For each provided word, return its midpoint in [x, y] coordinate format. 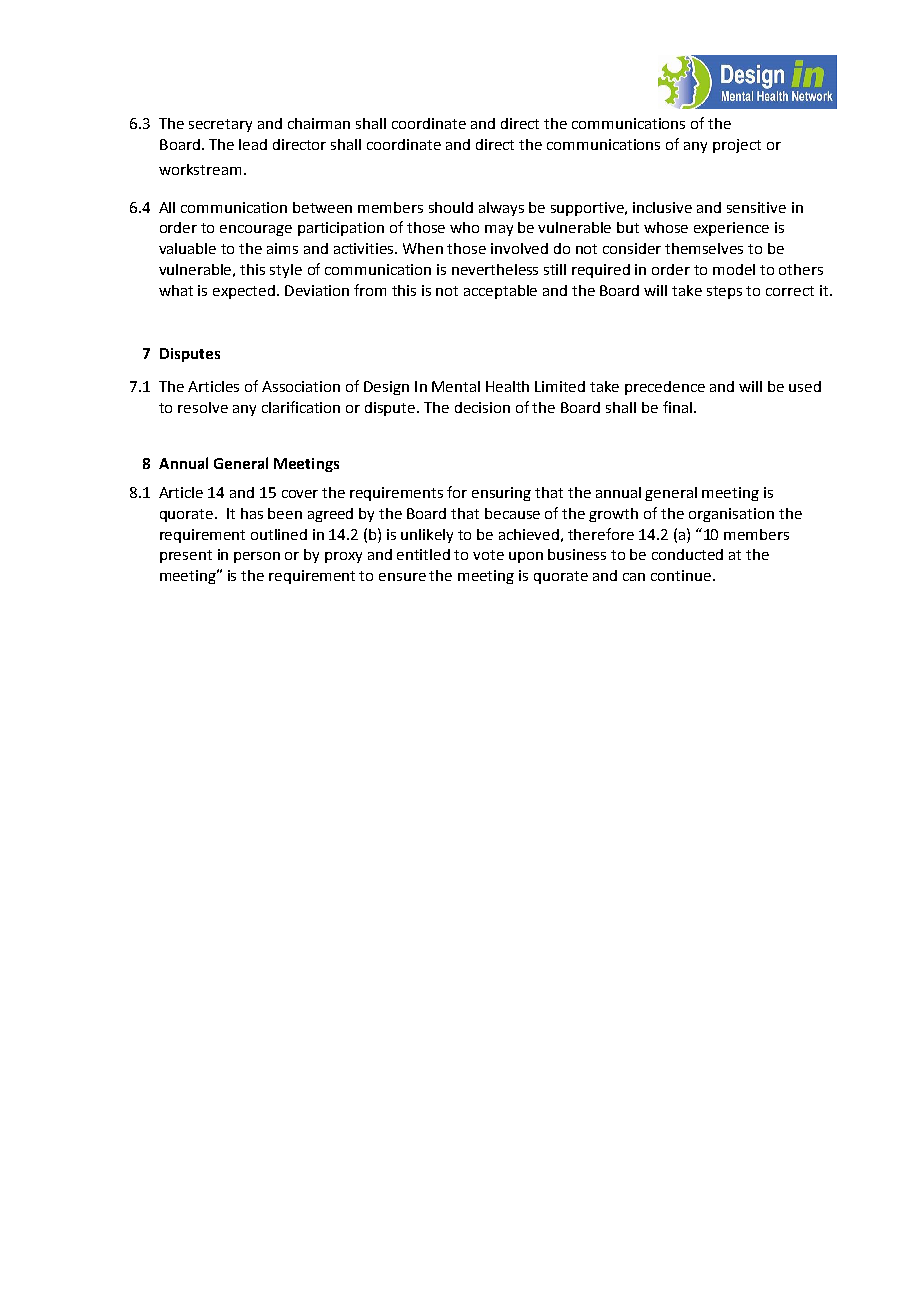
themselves [704, 248]
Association [301, 386]
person [257, 557]
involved [519, 248]
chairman [319, 123]
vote [488, 555]
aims [282, 248]
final [677, 407]
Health [507, 386]
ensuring [501, 494]
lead [253, 144]
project [737, 146]
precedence [665, 388]
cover [300, 494]
